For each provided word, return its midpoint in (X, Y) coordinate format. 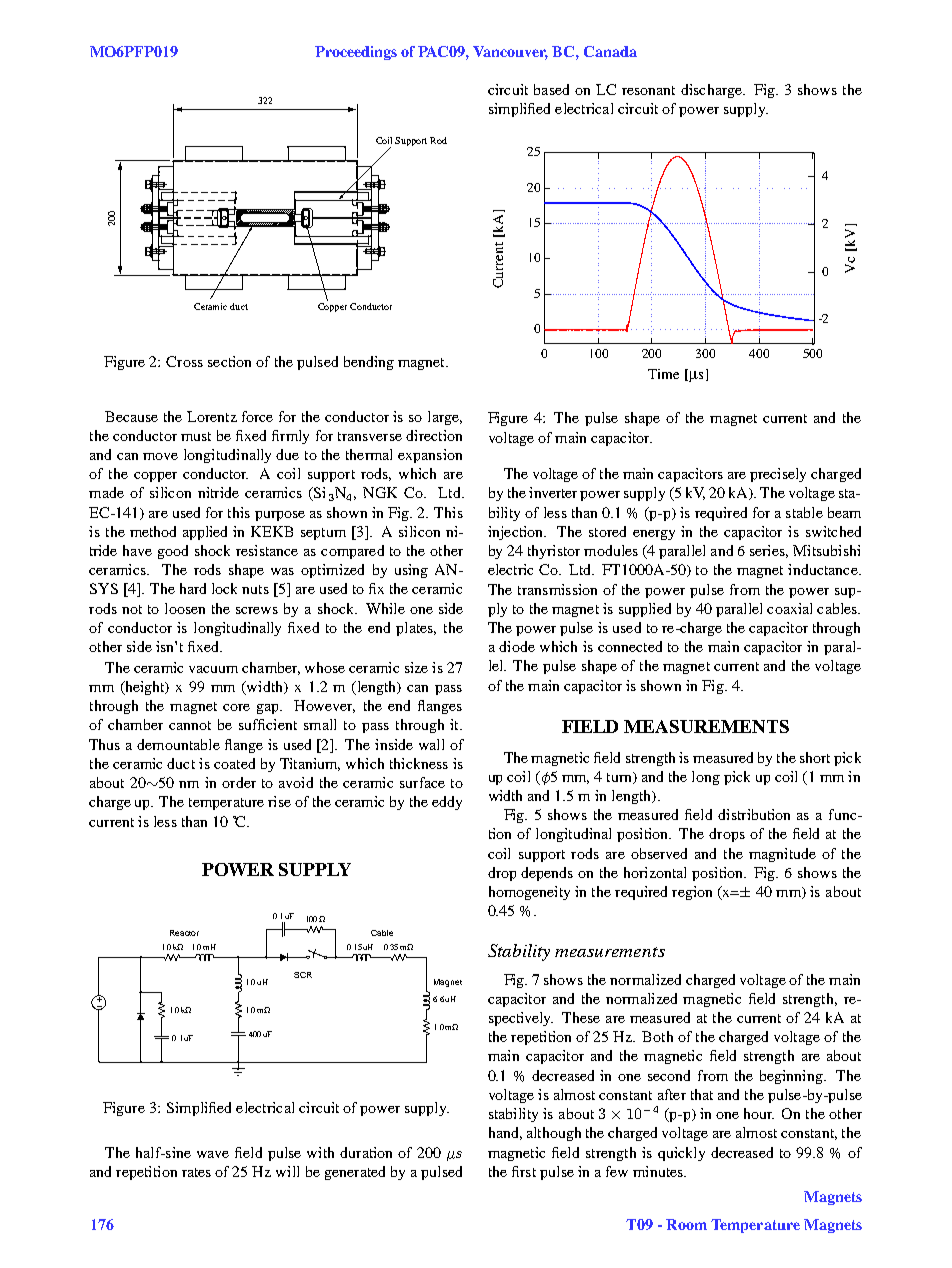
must (196, 436)
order (239, 782)
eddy (447, 803)
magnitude (782, 855)
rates (196, 1172)
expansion (430, 456)
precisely (778, 475)
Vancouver (510, 52)
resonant (648, 90)
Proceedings (356, 53)
